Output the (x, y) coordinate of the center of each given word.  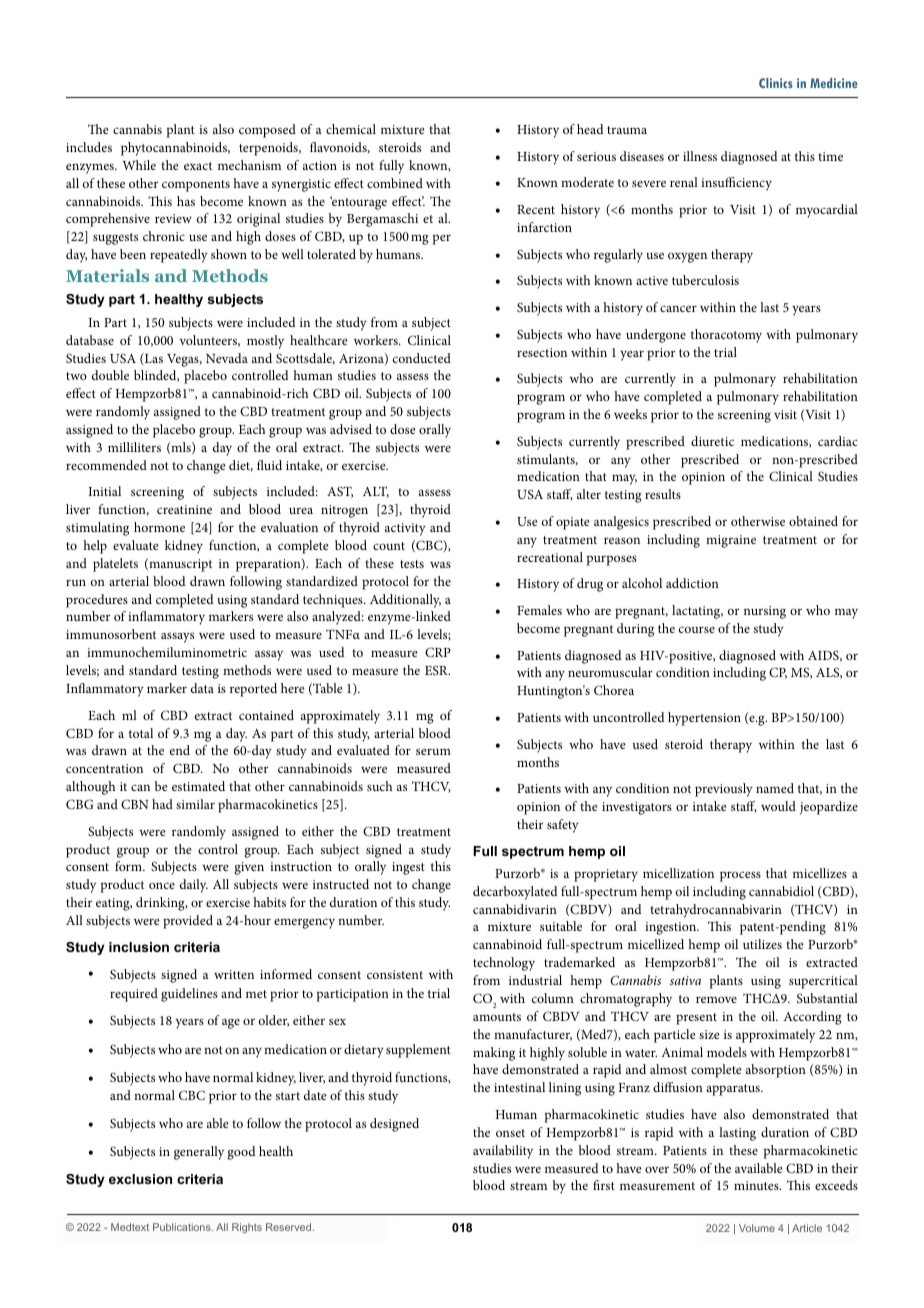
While (139, 165)
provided (188, 922)
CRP (438, 652)
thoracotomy (726, 336)
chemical (351, 129)
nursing (765, 612)
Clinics (776, 83)
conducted (422, 358)
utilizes (762, 944)
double (110, 375)
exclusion (140, 1179)
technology (504, 964)
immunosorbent (111, 634)
